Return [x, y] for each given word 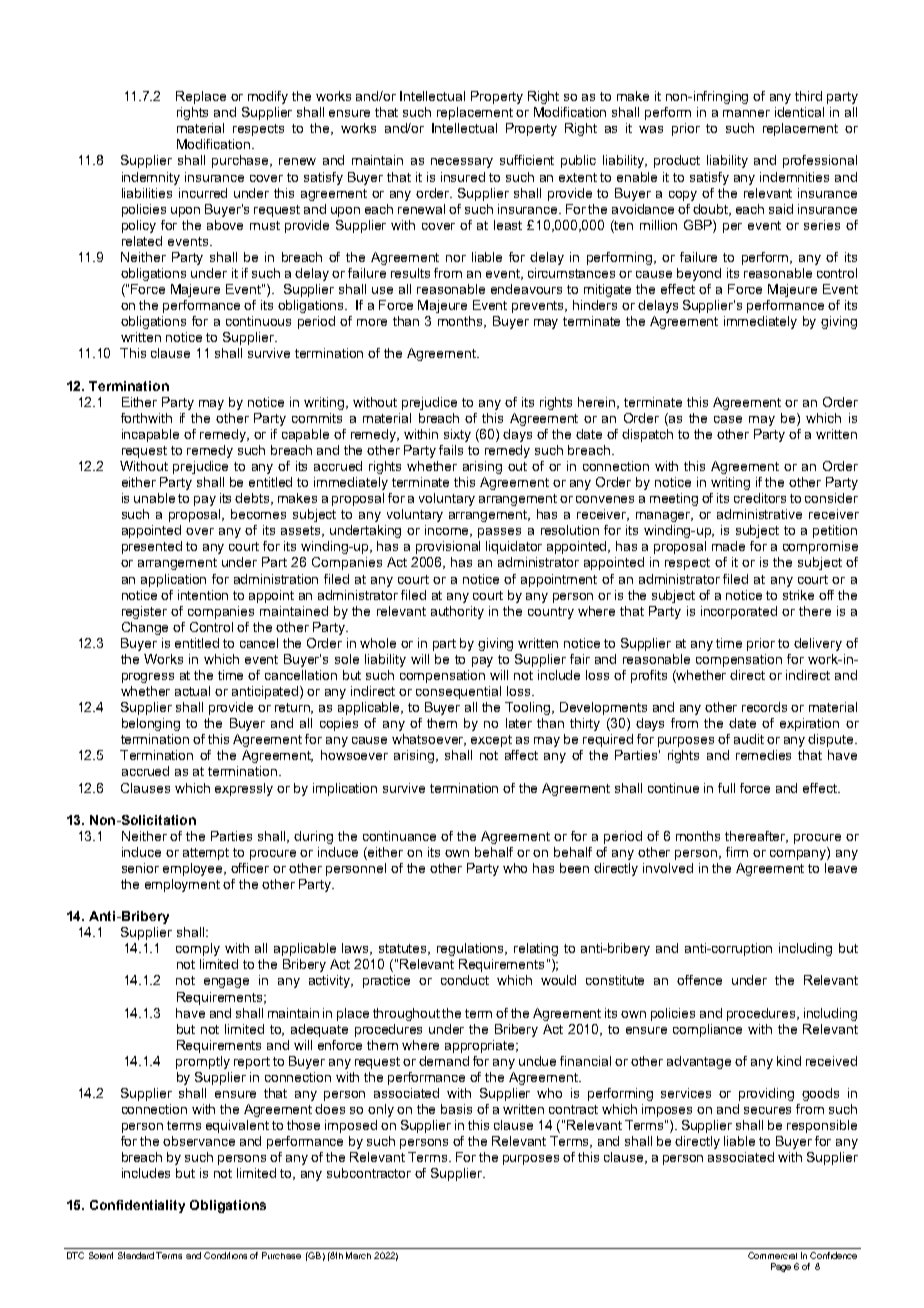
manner [746, 113]
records [764, 707]
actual [192, 691]
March [358, 1255]
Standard [136, 1255]
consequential [458, 692]
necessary [462, 163]
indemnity [151, 178]
